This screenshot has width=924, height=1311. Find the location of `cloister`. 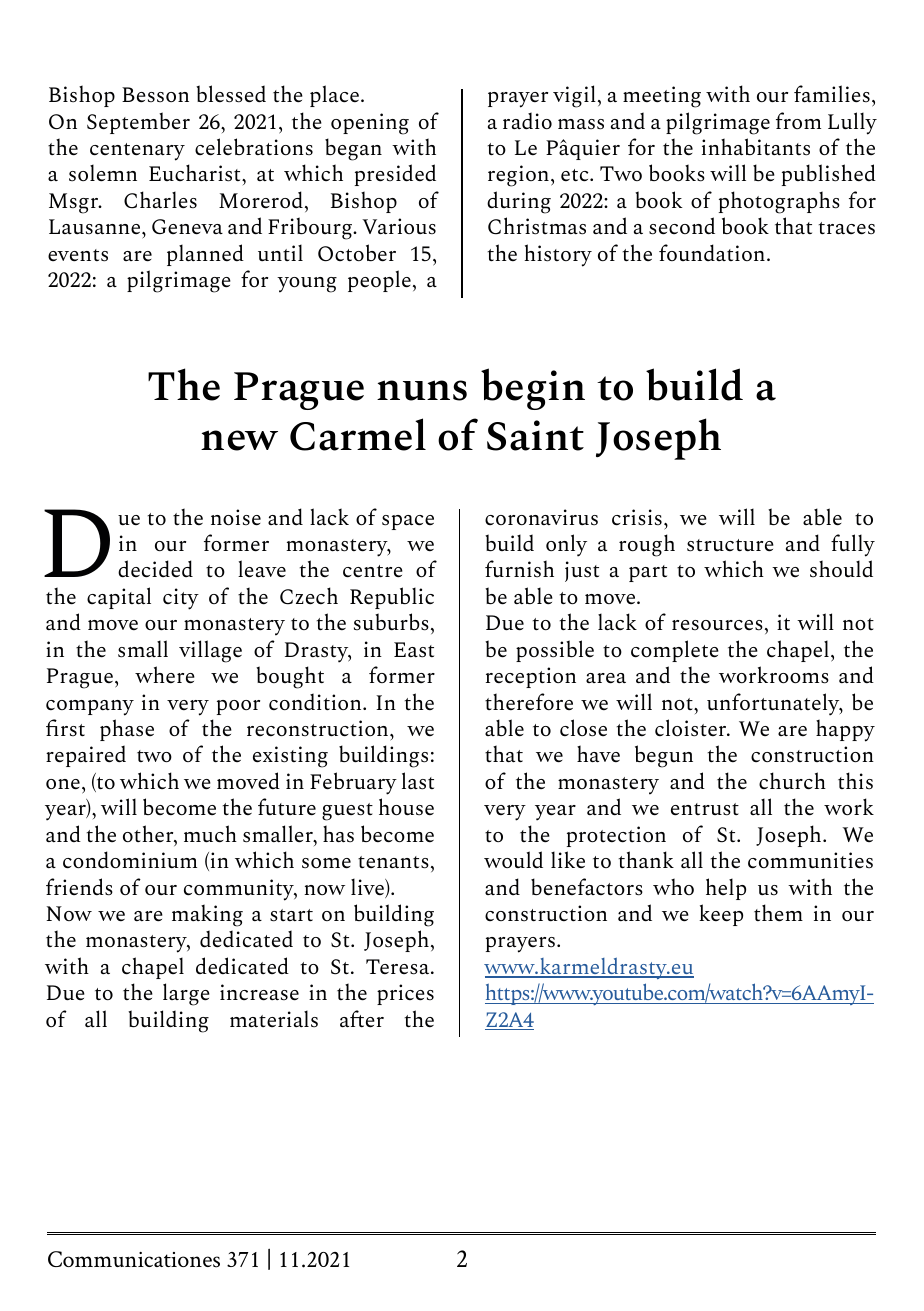

cloister is located at coordinates (692, 728).
